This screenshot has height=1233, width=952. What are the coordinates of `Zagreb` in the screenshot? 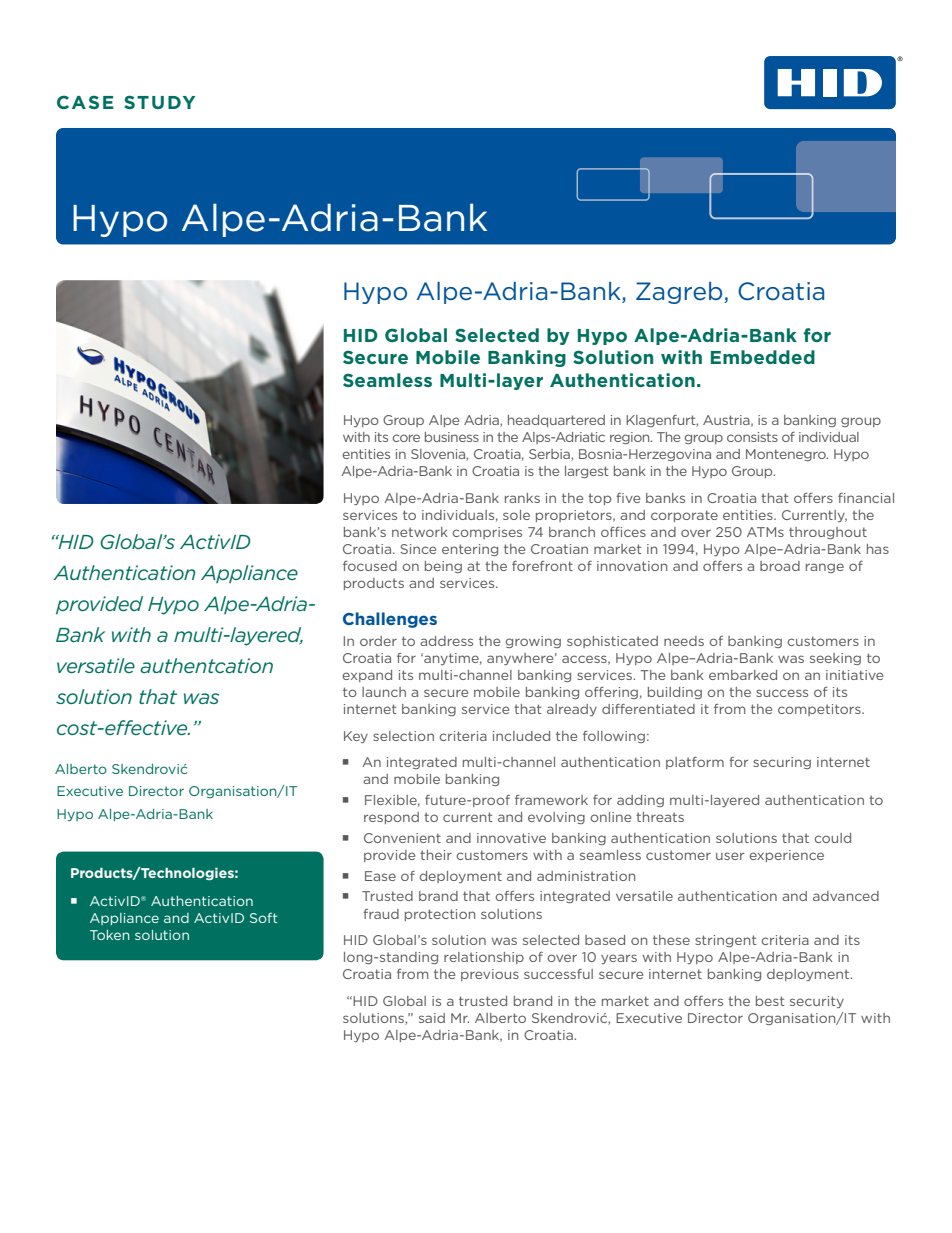 It's located at (680, 293).
